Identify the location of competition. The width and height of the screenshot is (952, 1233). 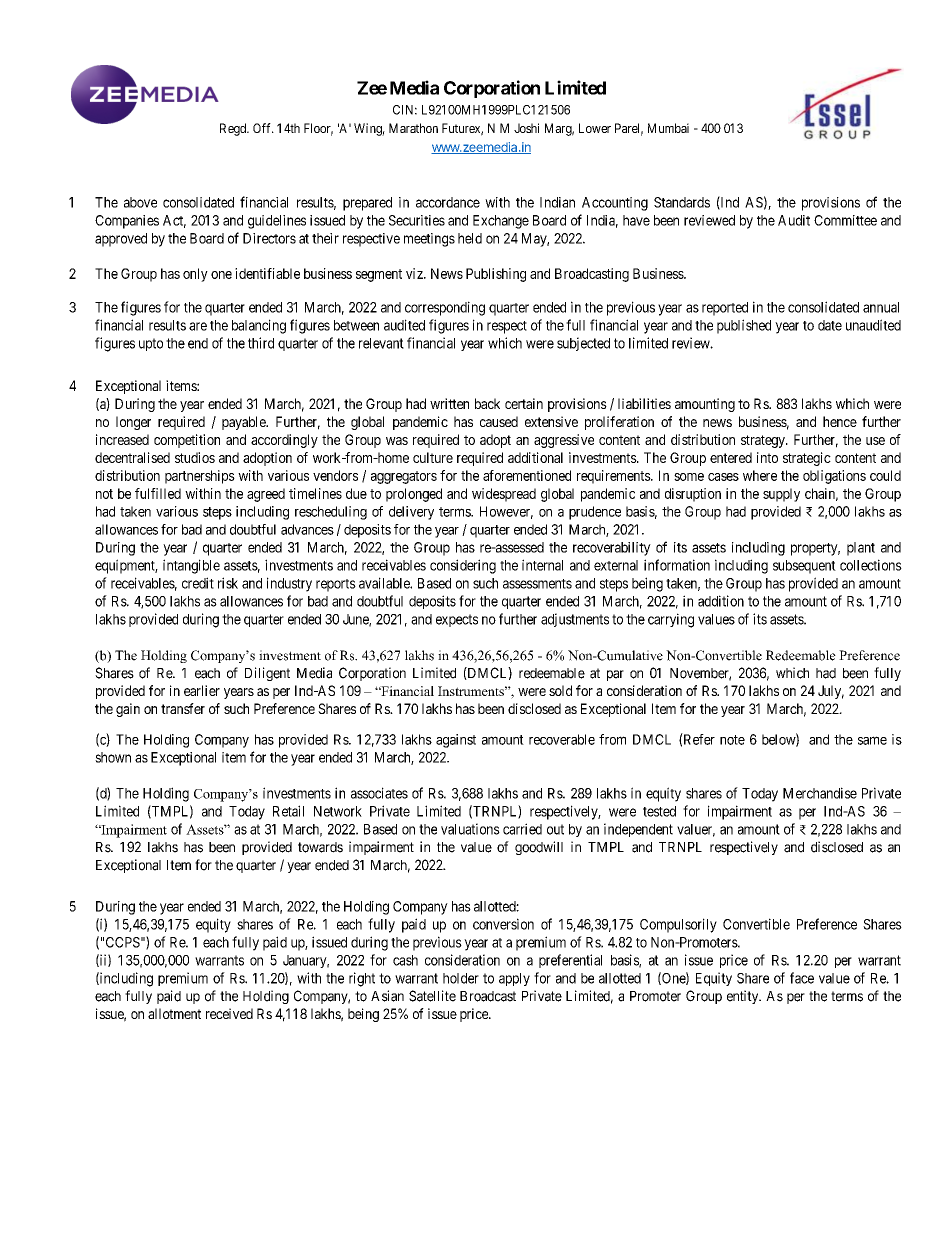
(187, 441).
